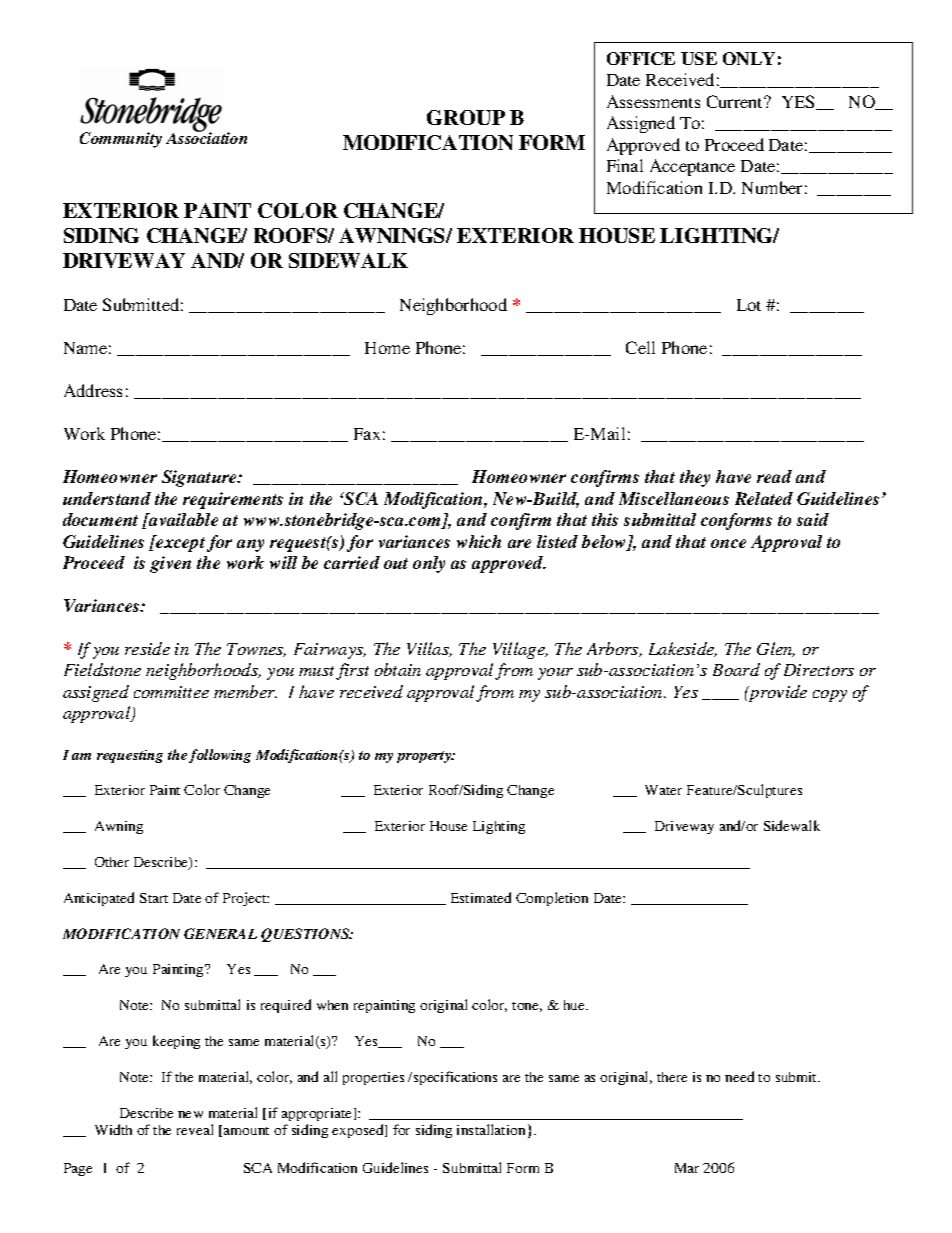 This page has height=1233, width=952. Describe the element at coordinates (466, 117) in the page. I see `GROUP` at that location.
